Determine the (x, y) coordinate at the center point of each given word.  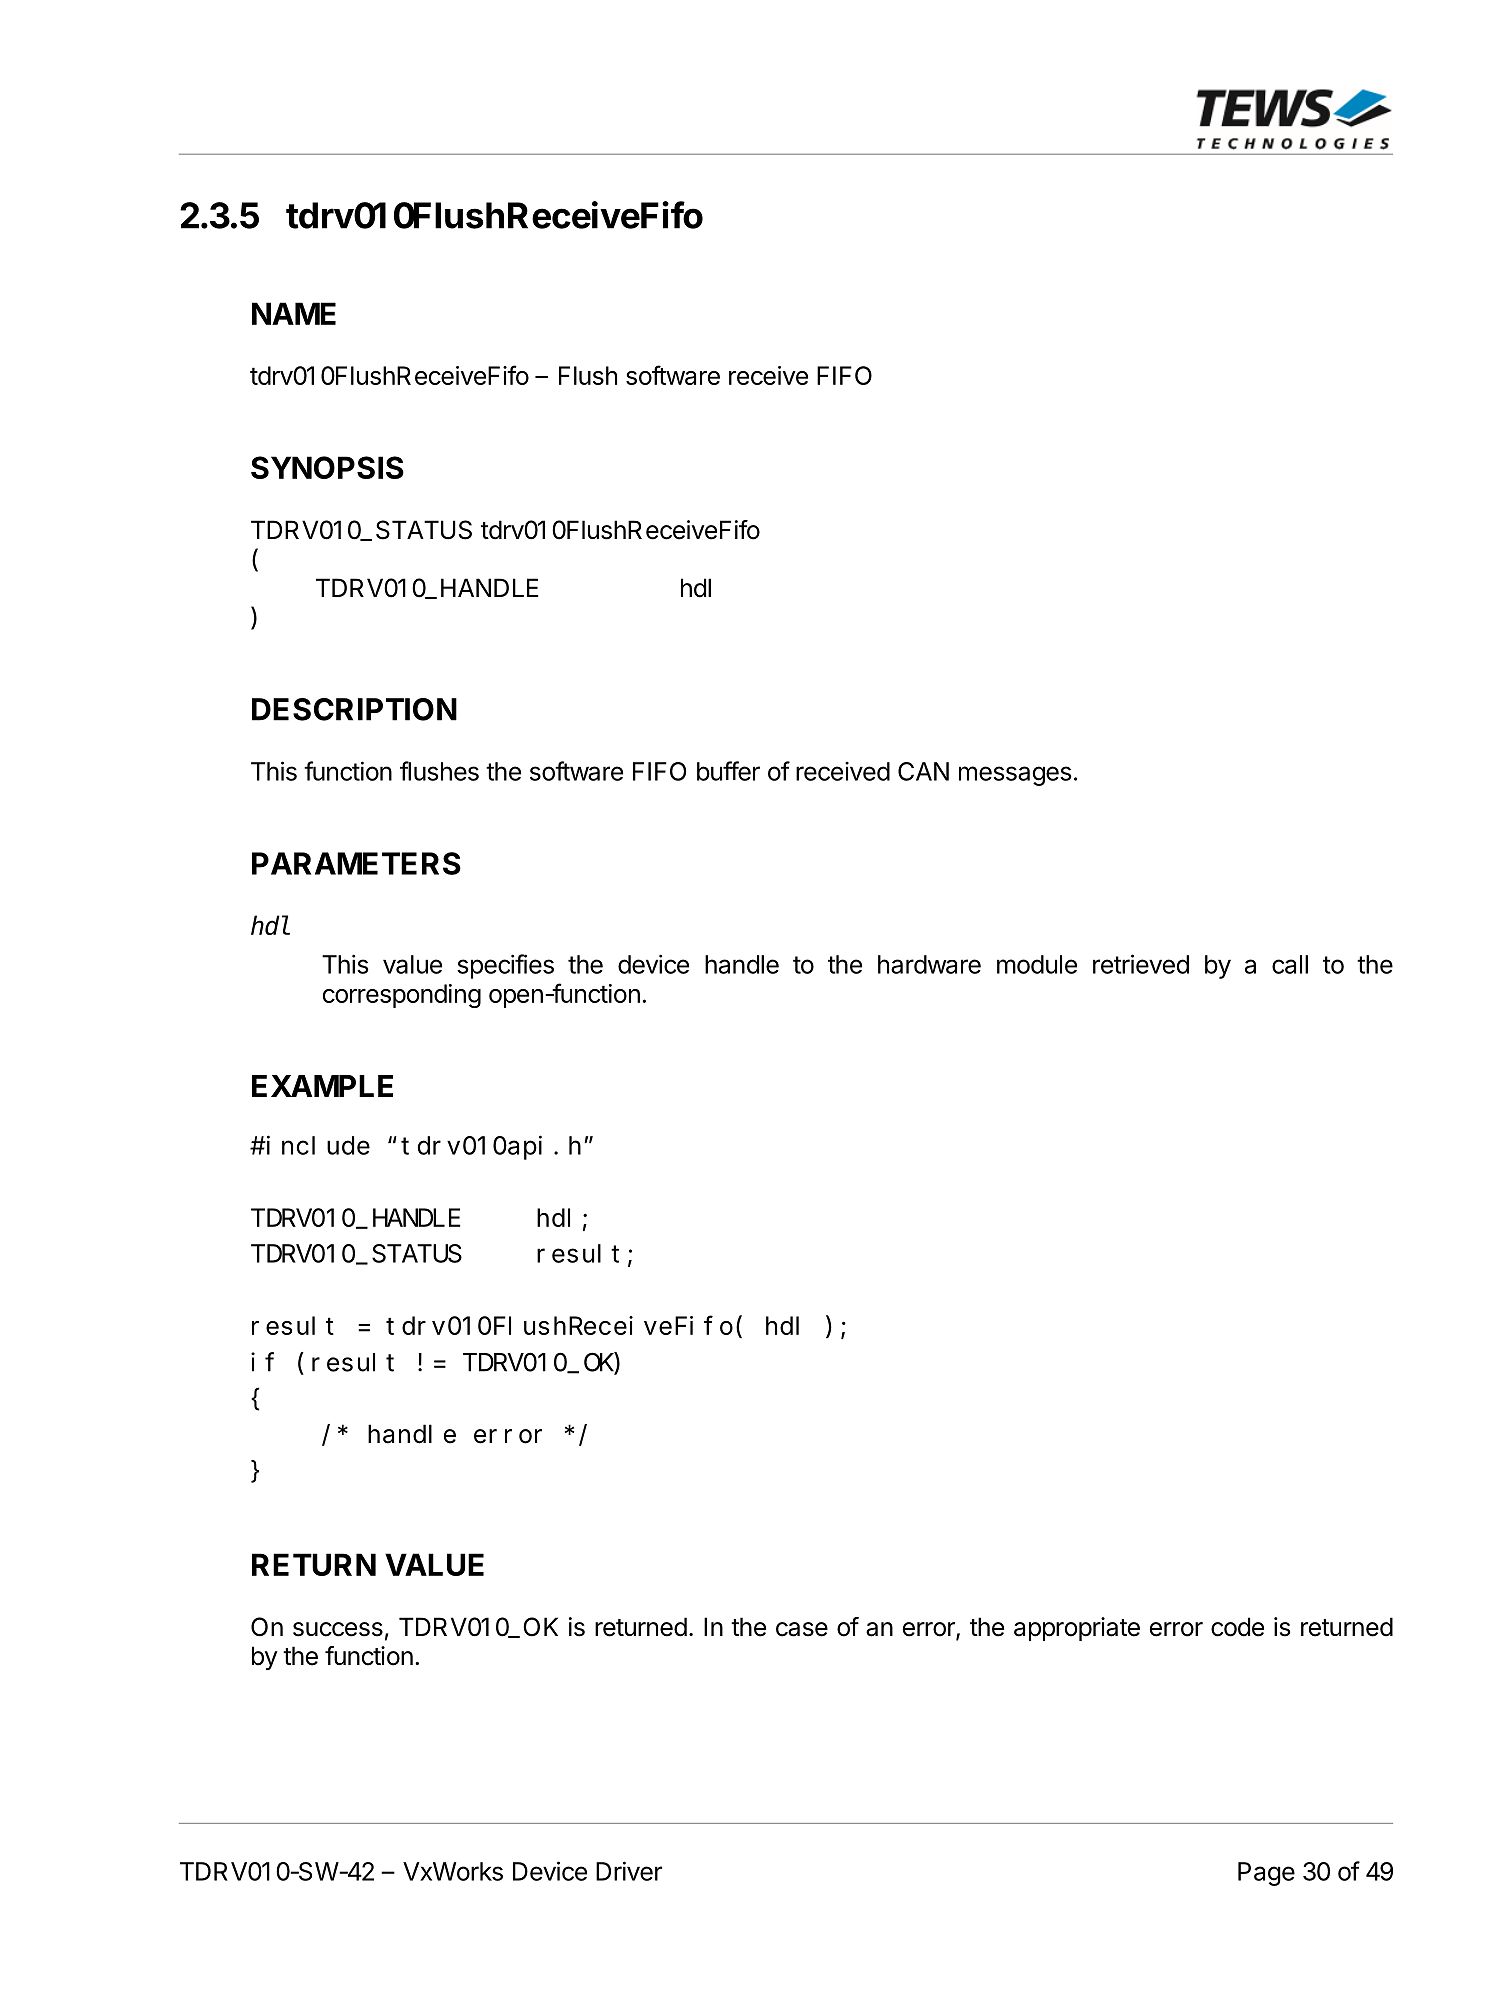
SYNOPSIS (327, 467)
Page (1266, 1874)
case (802, 1629)
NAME (294, 313)
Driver (629, 1871)
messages (1015, 776)
